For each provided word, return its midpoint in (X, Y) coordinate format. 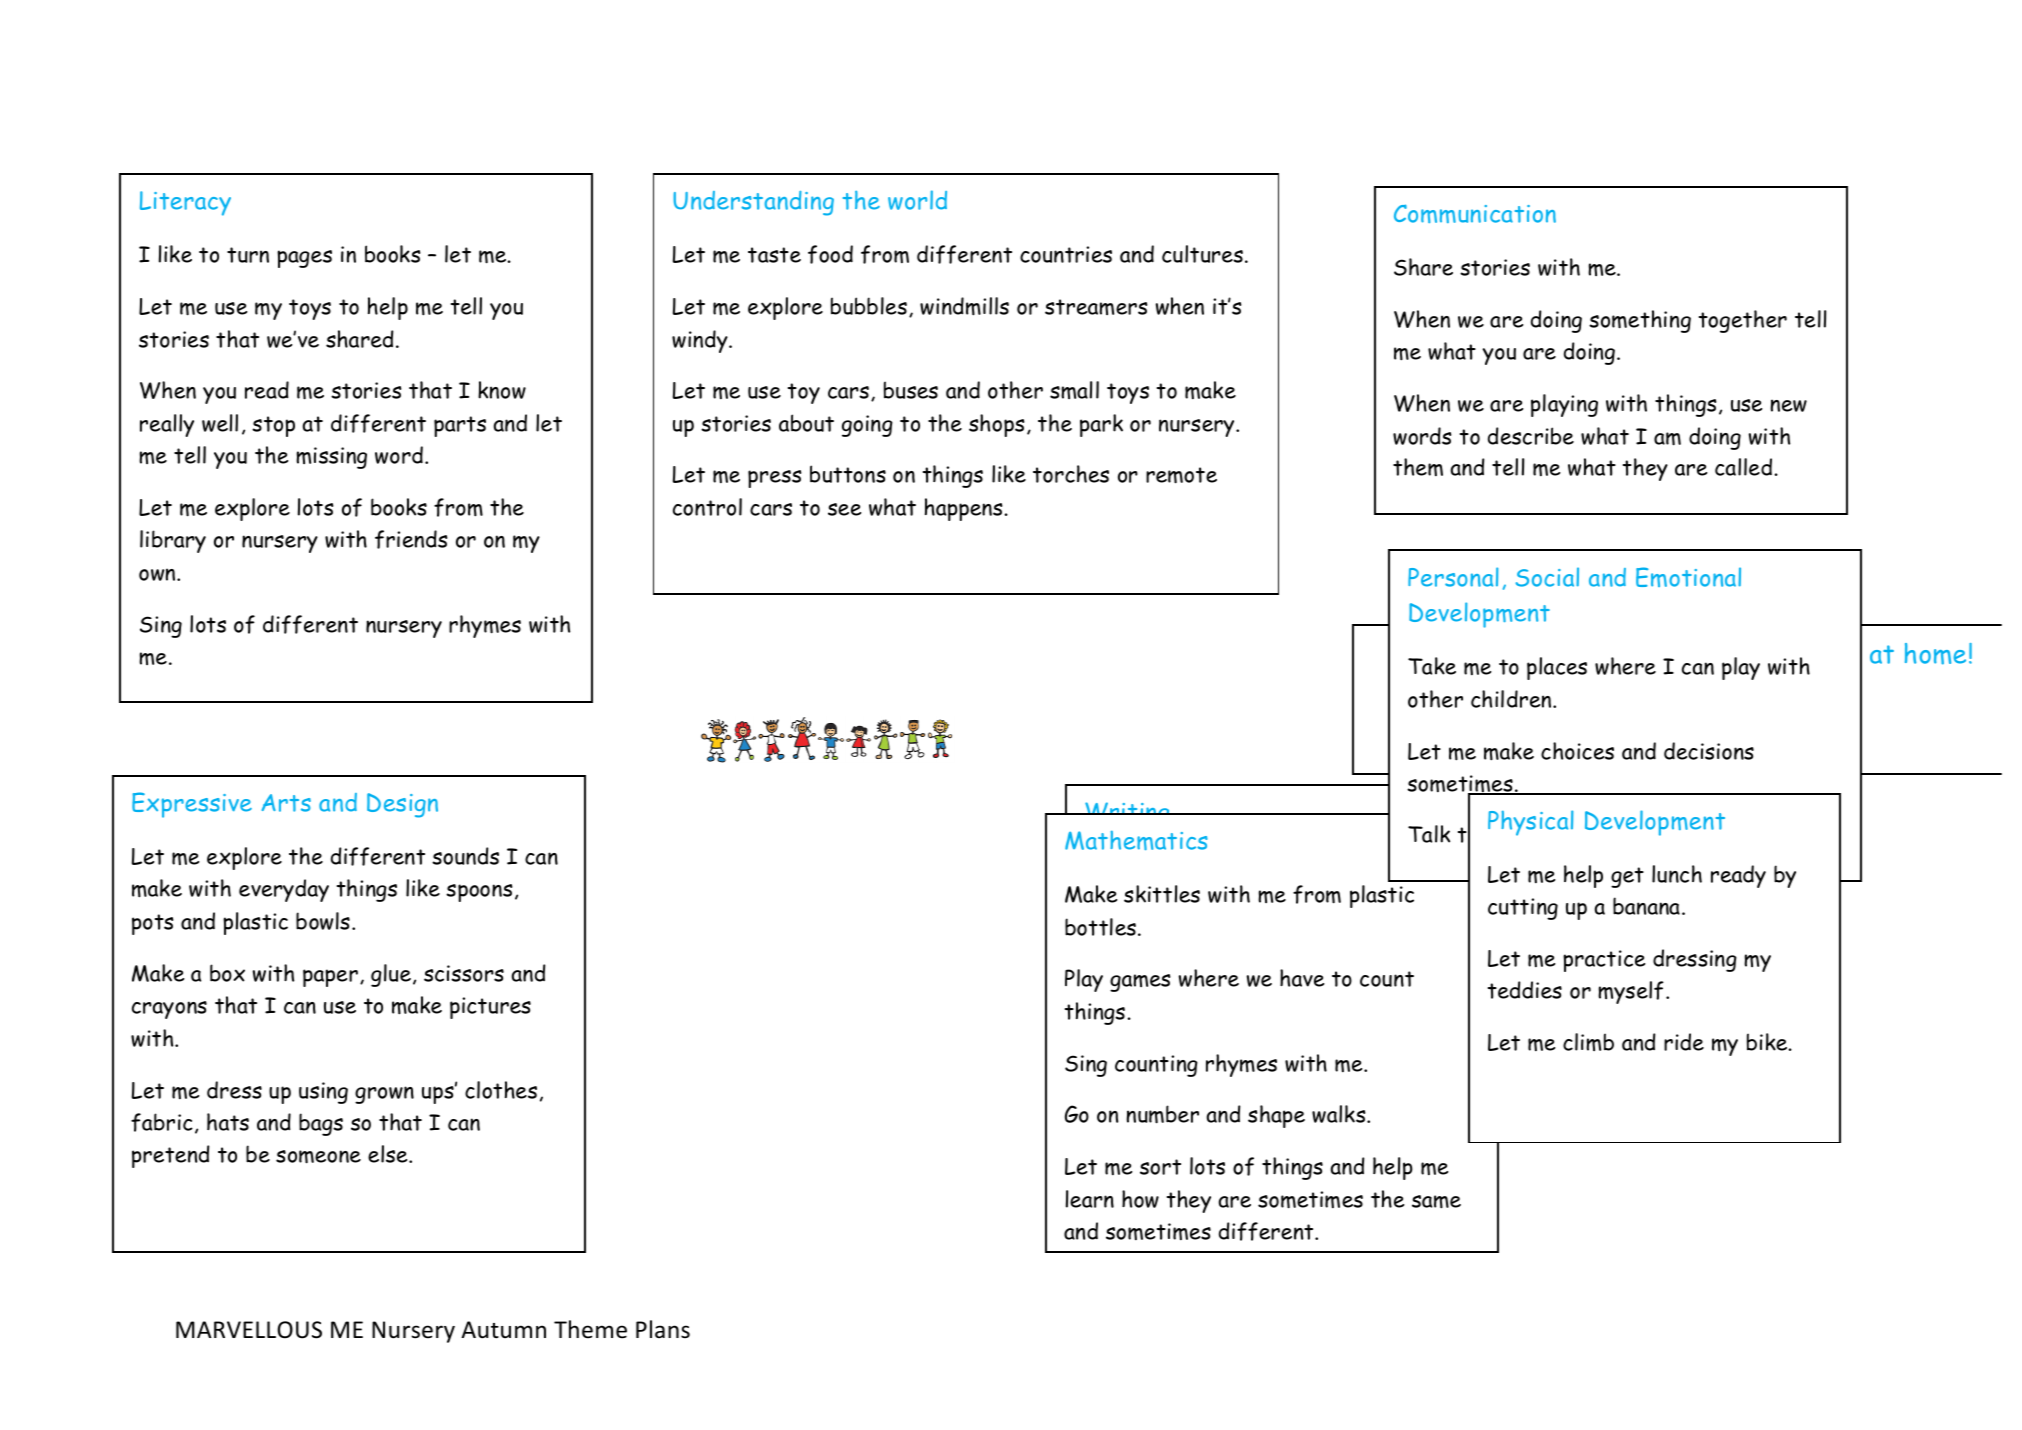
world (917, 200)
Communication (1475, 213)
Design (402, 805)
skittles (1162, 894)
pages (304, 259)
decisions (1709, 751)
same (1436, 1202)
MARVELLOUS (249, 1330)
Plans (663, 1329)
